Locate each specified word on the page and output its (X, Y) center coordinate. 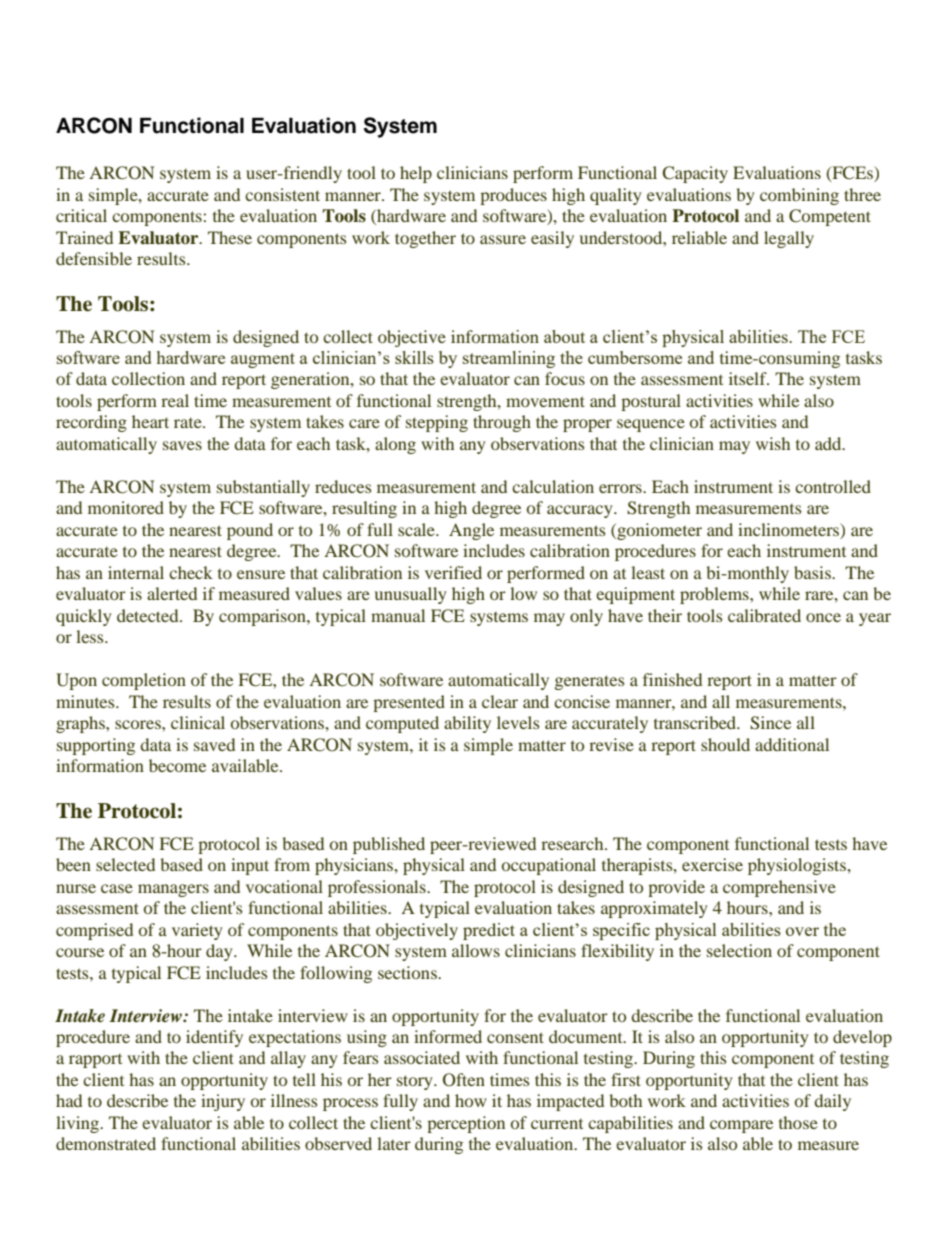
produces (513, 196)
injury (223, 1102)
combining (799, 196)
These (230, 237)
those (798, 1122)
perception (466, 1124)
